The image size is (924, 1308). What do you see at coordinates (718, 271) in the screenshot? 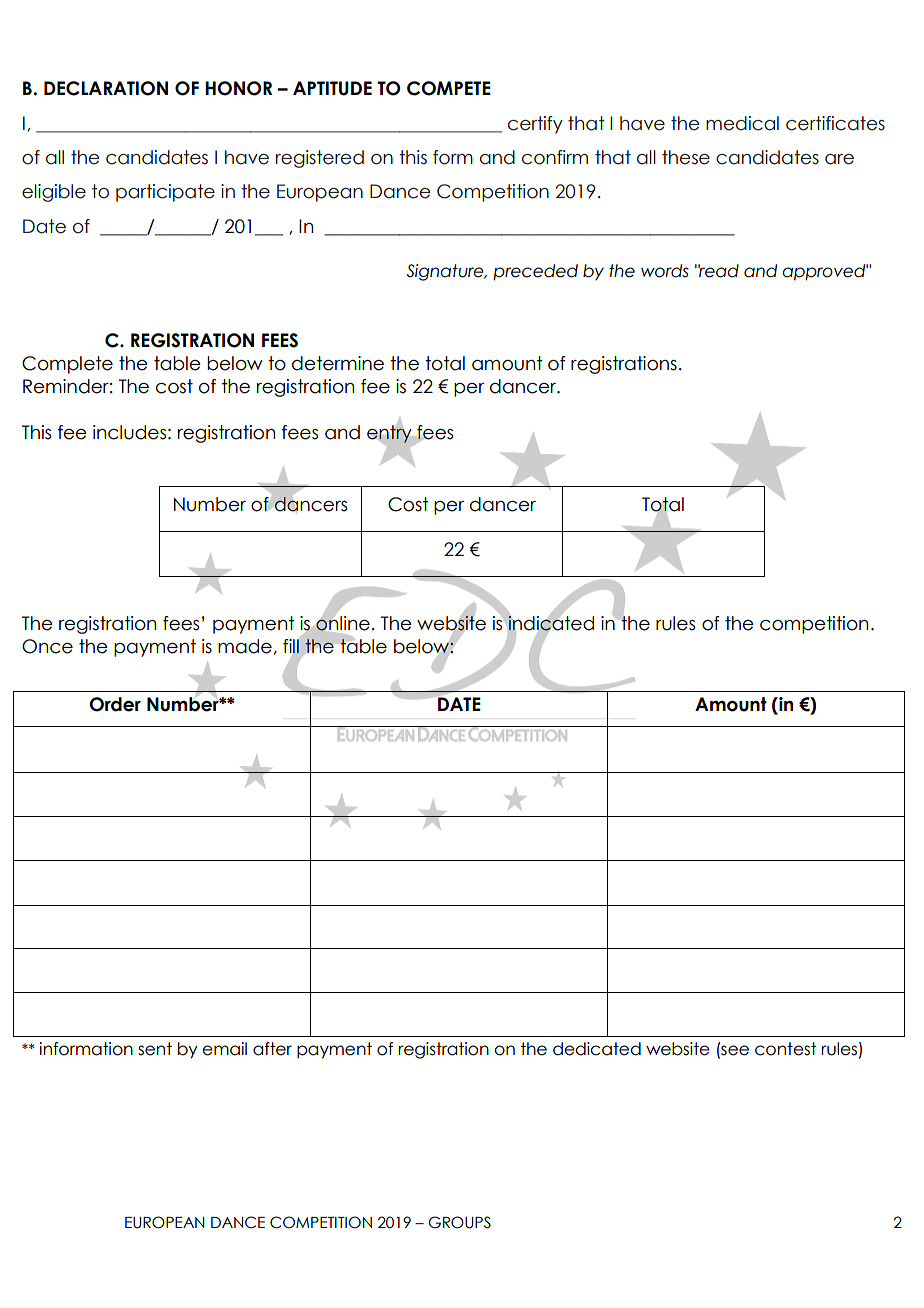
I see `read` at bounding box center [718, 271].
